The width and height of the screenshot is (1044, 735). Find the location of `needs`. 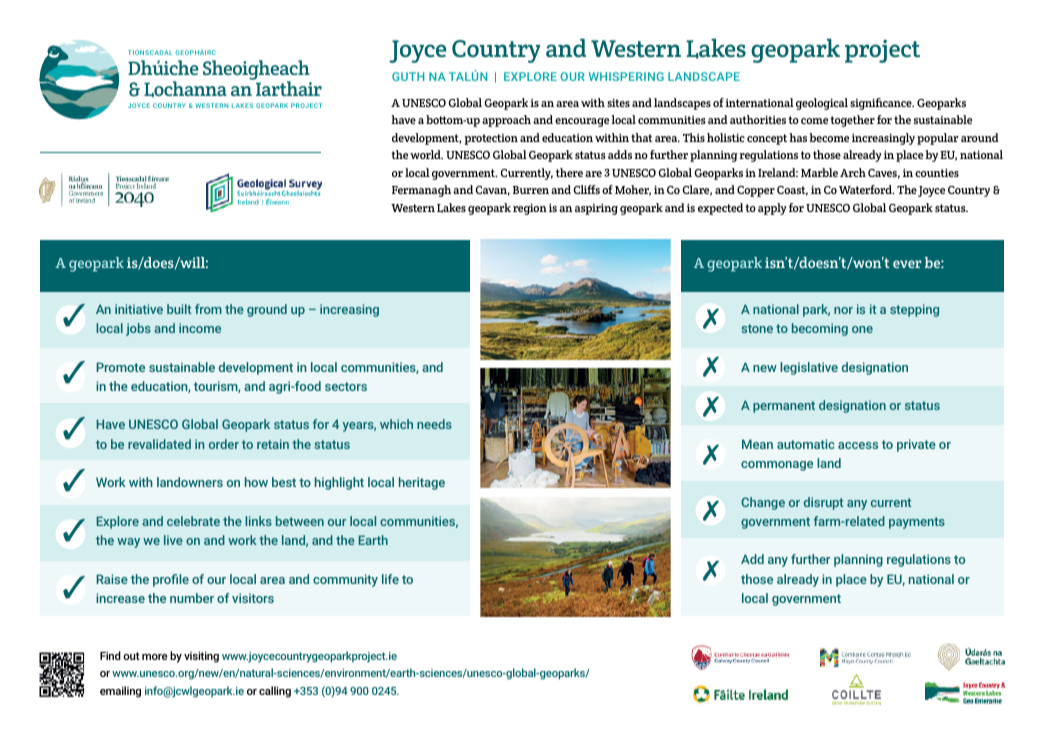

needs is located at coordinates (434, 424).
